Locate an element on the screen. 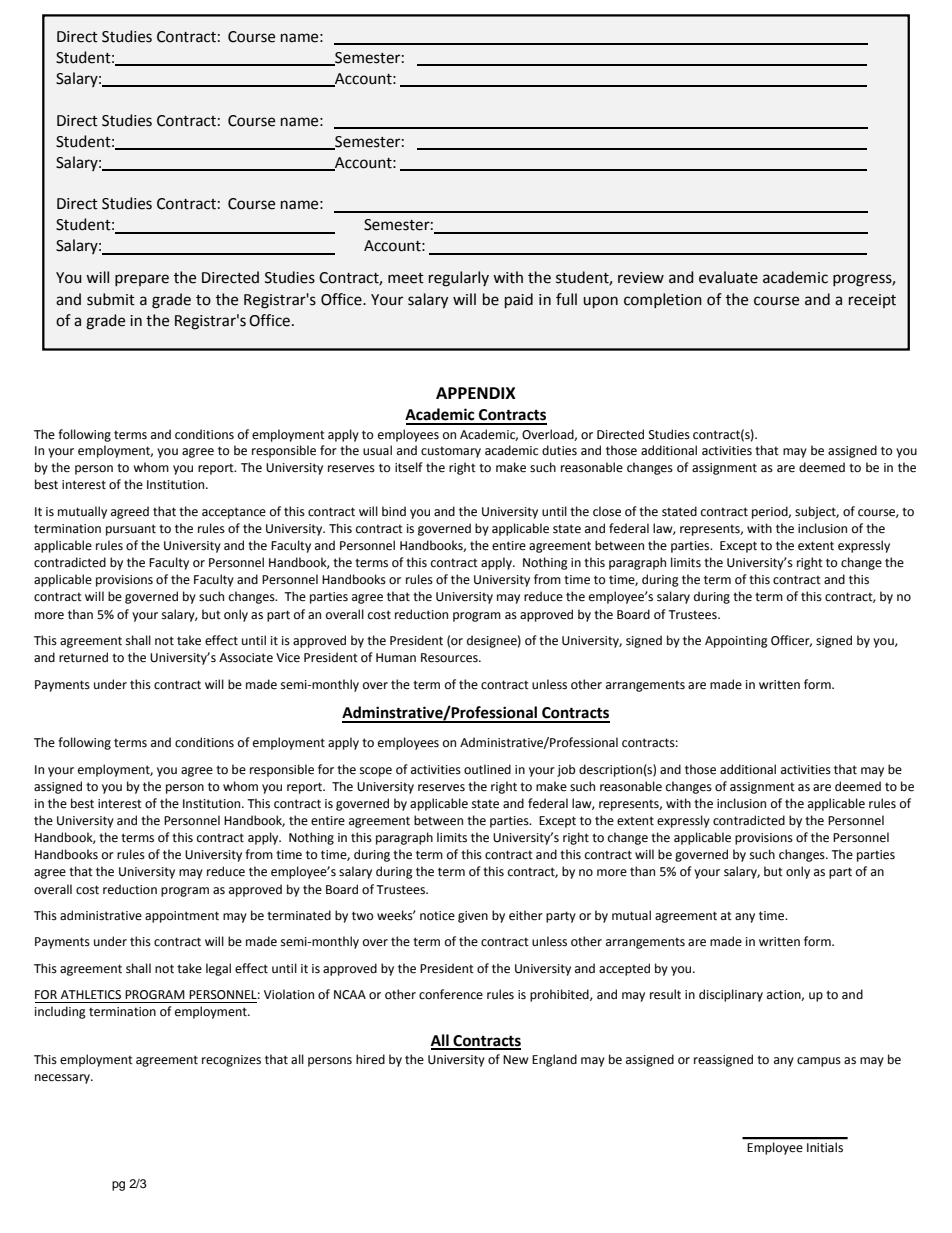 This screenshot has height=1233, width=952. necessary is located at coordinates (63, 1079).
